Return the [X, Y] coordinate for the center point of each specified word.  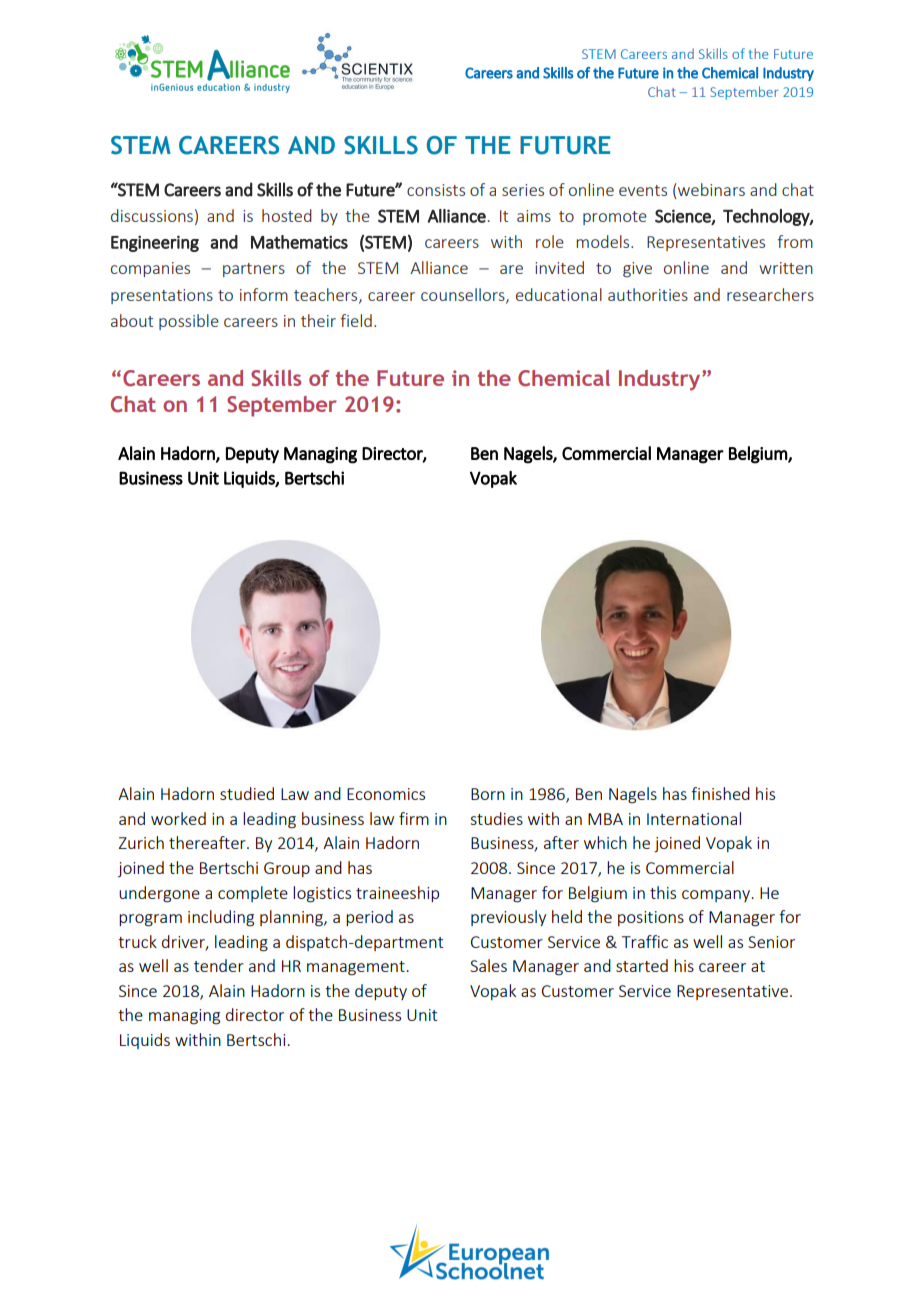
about [132, 320]
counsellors [464, 295]
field [356, 320]
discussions [152, 215]
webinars [710, 189]
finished [720, 793]
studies [496, 818]
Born [488, 794]
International [694, 818]
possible [189, 322]
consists [436, 190]
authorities [648, 294]
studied [247, 793]
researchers [770, 294]
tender [219, 965]
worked [178, 818]
